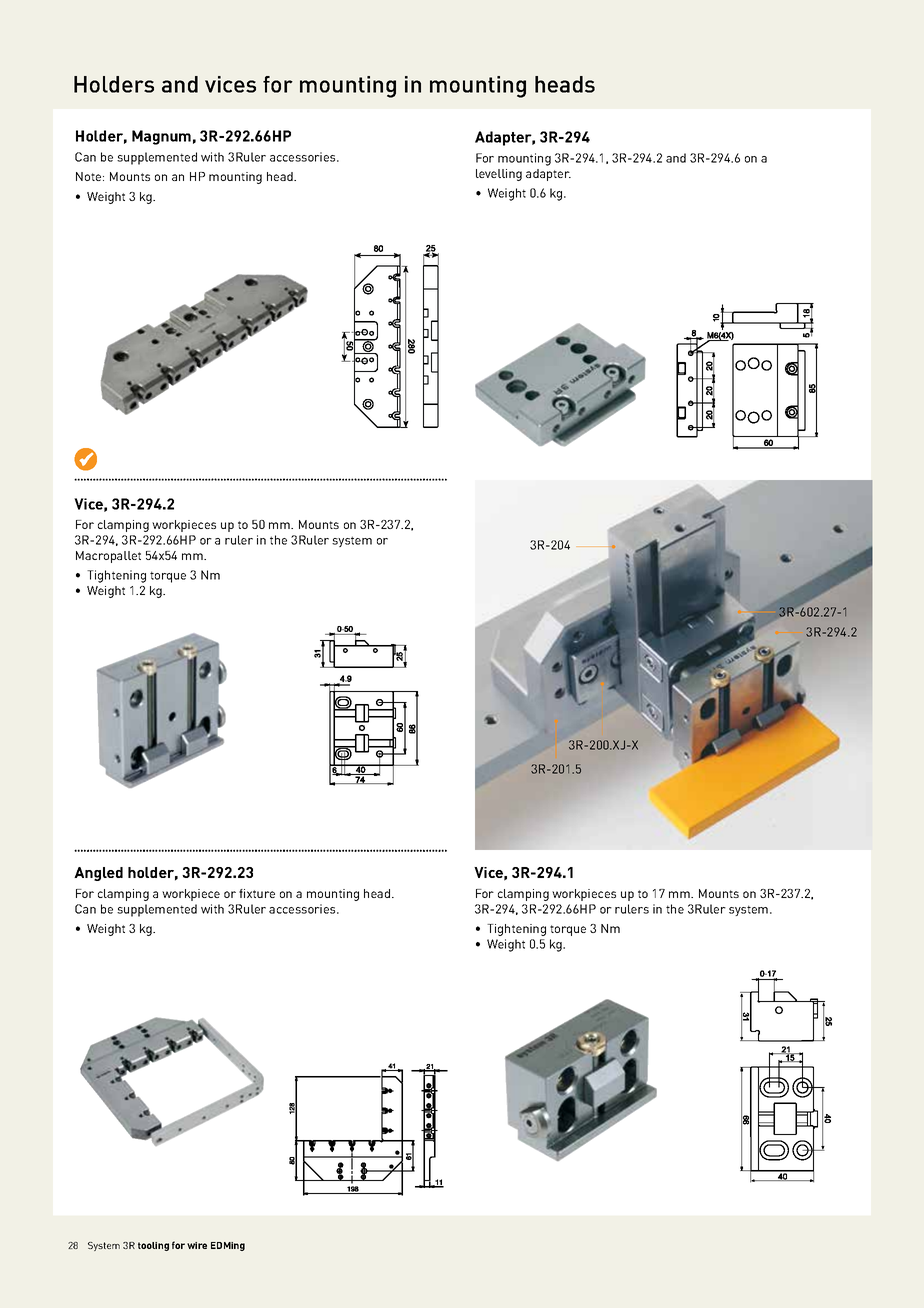 This screenshot has width=924, height=1308. What do you see at coordinates (499, 175) in the screenshot?
I see `levelling` at bounding box center [499, 175].
